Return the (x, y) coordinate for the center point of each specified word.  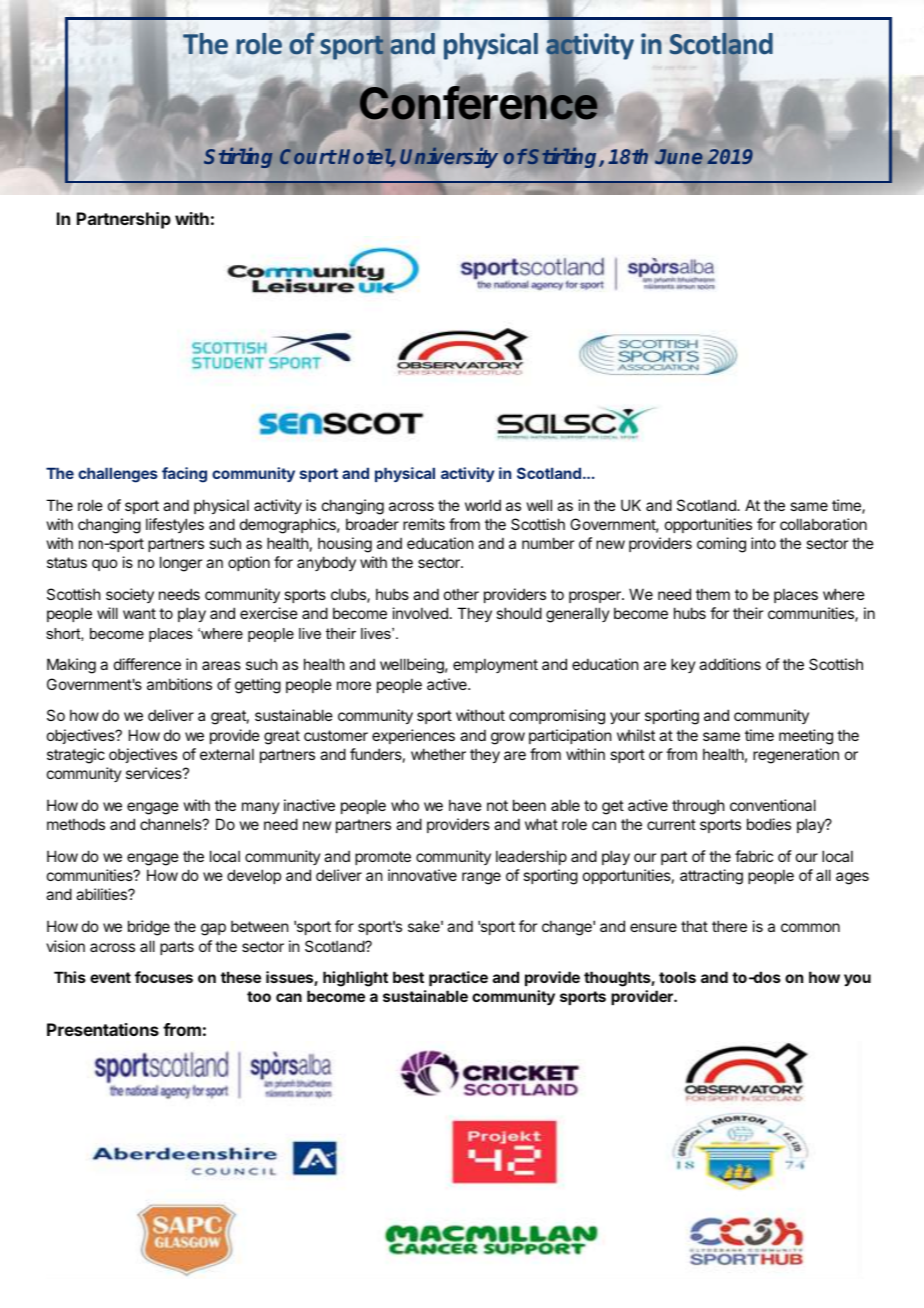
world (483, 505)
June (679, 156)
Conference (479, 104)
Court (308, 155)
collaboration (823, 524)
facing (184, 475)
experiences (413, 736)
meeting (806, 737)
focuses (164, 977)
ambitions (179, 684)
